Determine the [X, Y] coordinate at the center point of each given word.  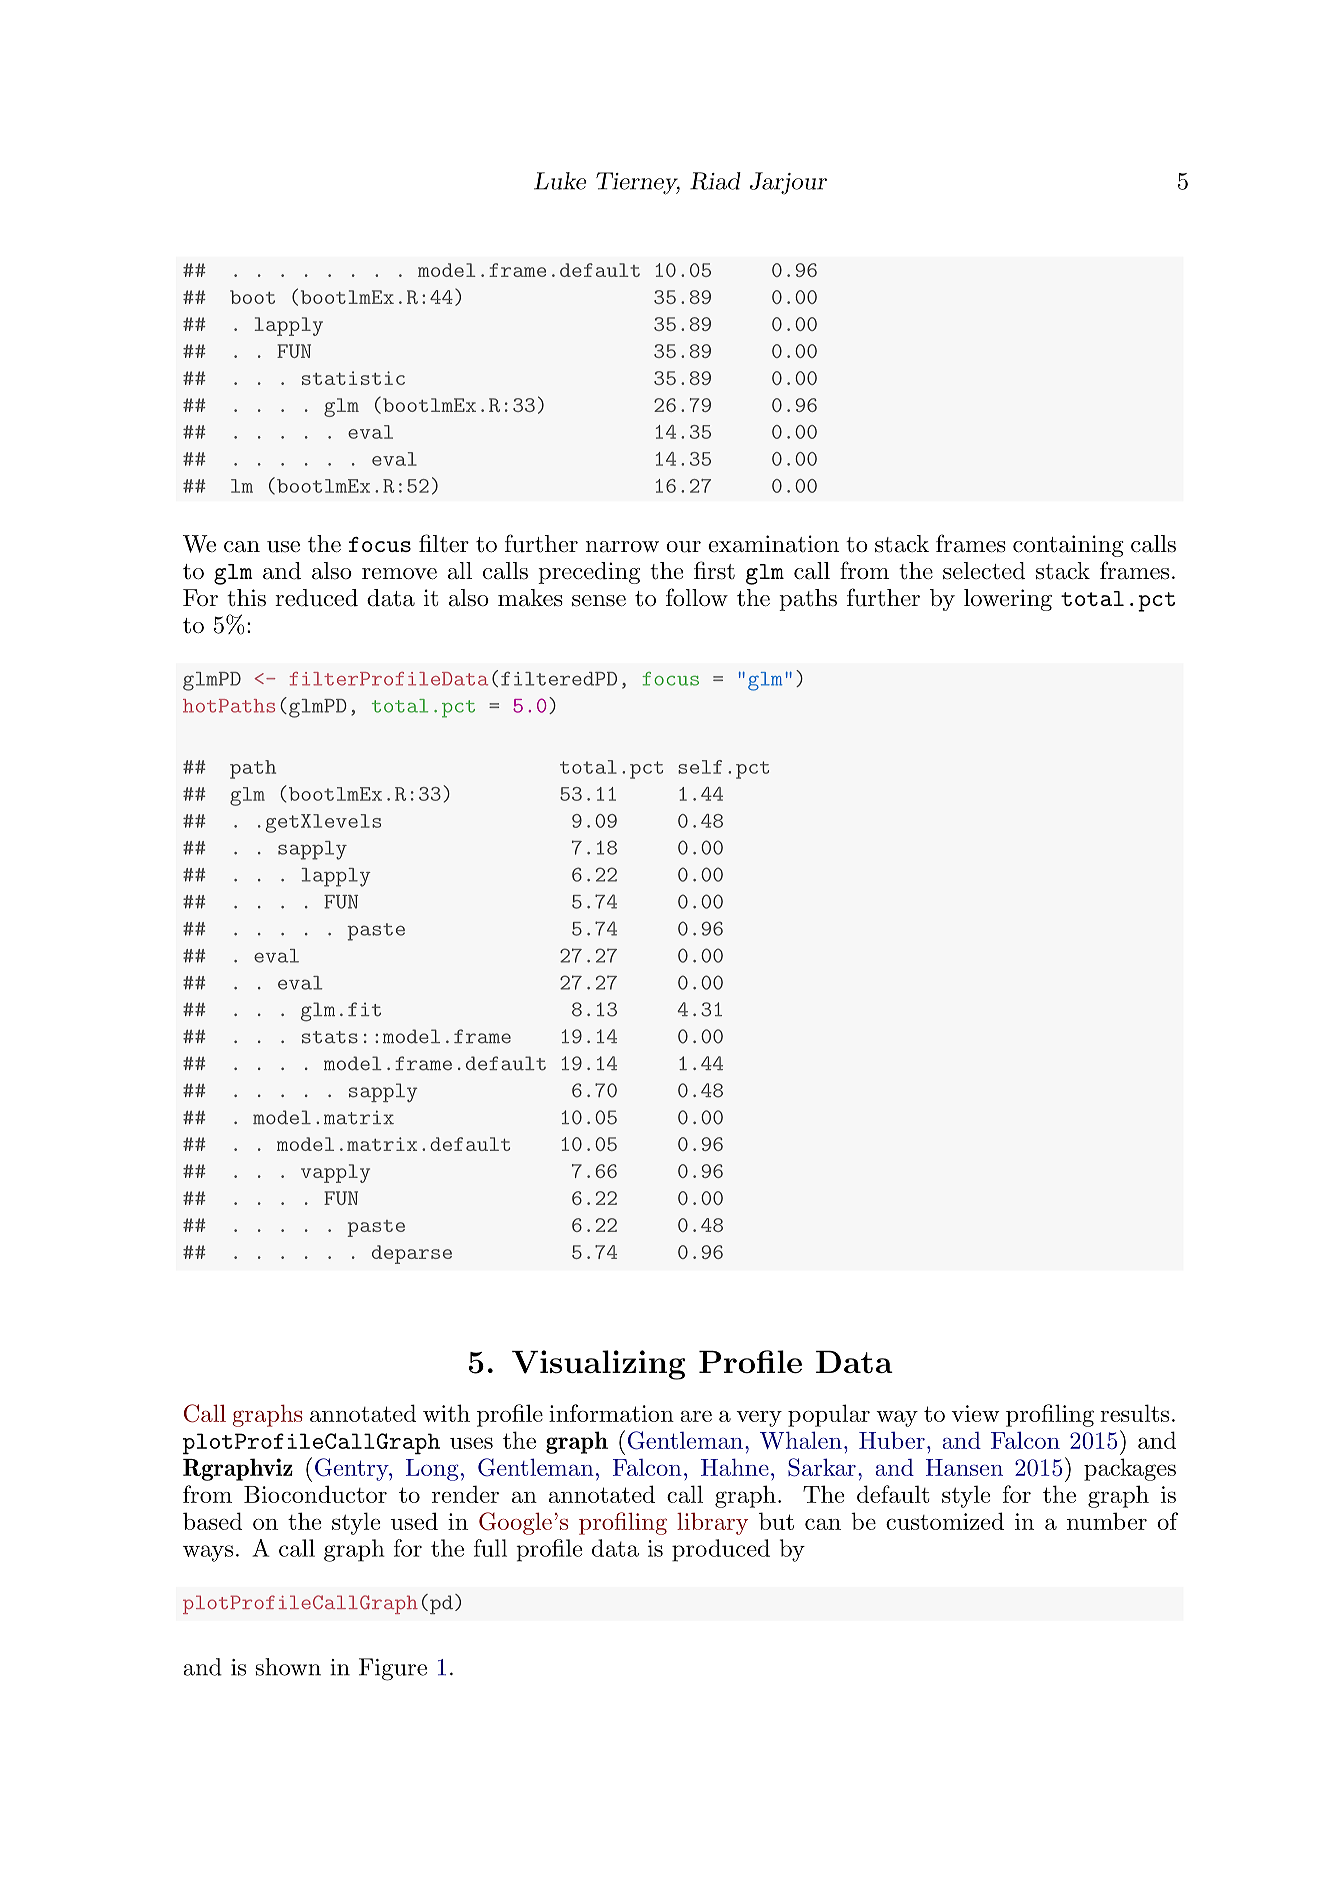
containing [1068, 546]
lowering [1008, 600]
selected [984, 571]
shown [288, 1667]
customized [945, 1521]
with [446, 1413]
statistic [353, 378]
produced [721, 1550]
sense [599, 601]
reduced [316, 598]
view [975, 1413]
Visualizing [599, 1365]
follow [697, 597]
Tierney [638, 183]
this [246, 598]
